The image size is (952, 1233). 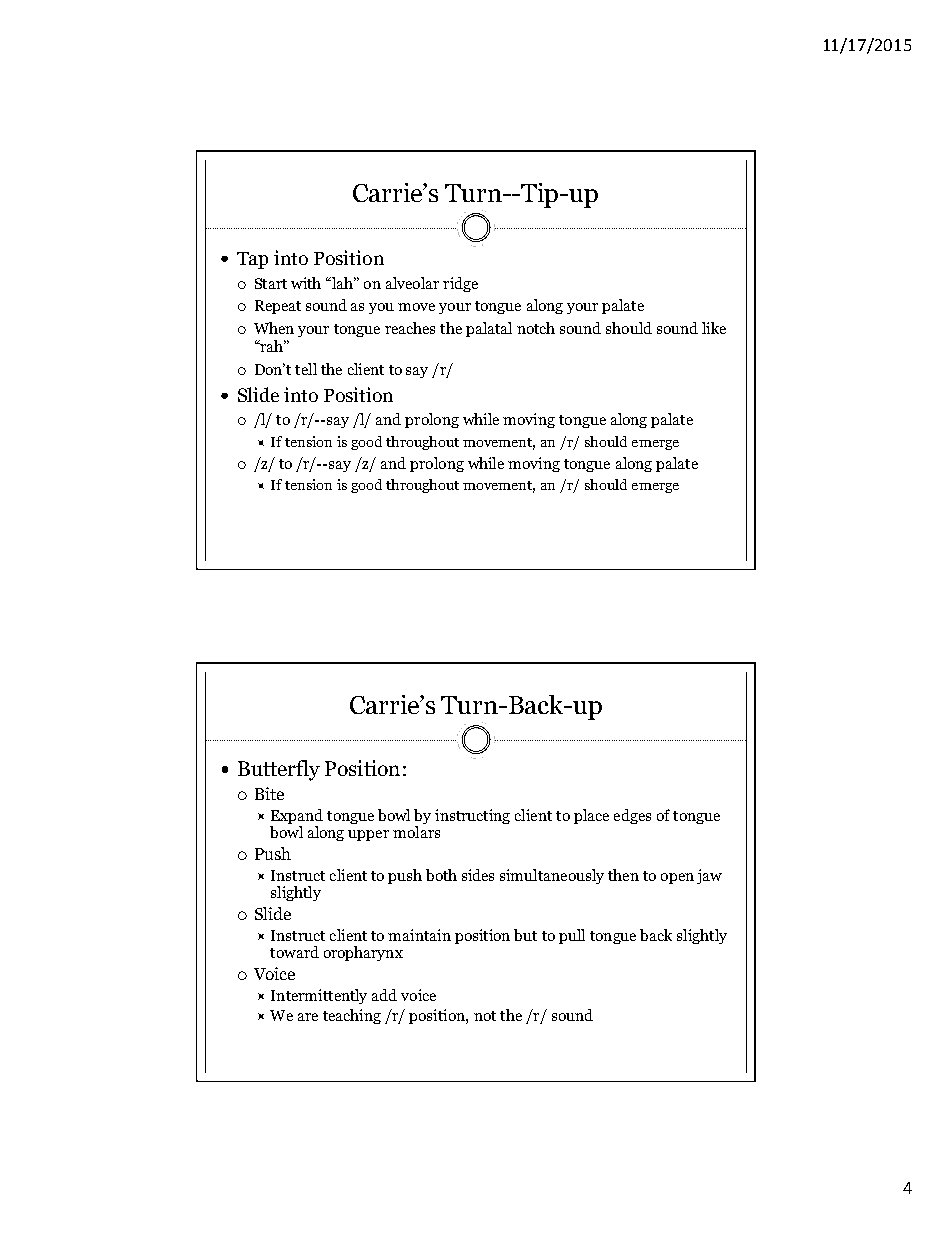 What do you see at coordinates (536, 328) in the image?
I see `notch` at bounding box center [536, 328].
